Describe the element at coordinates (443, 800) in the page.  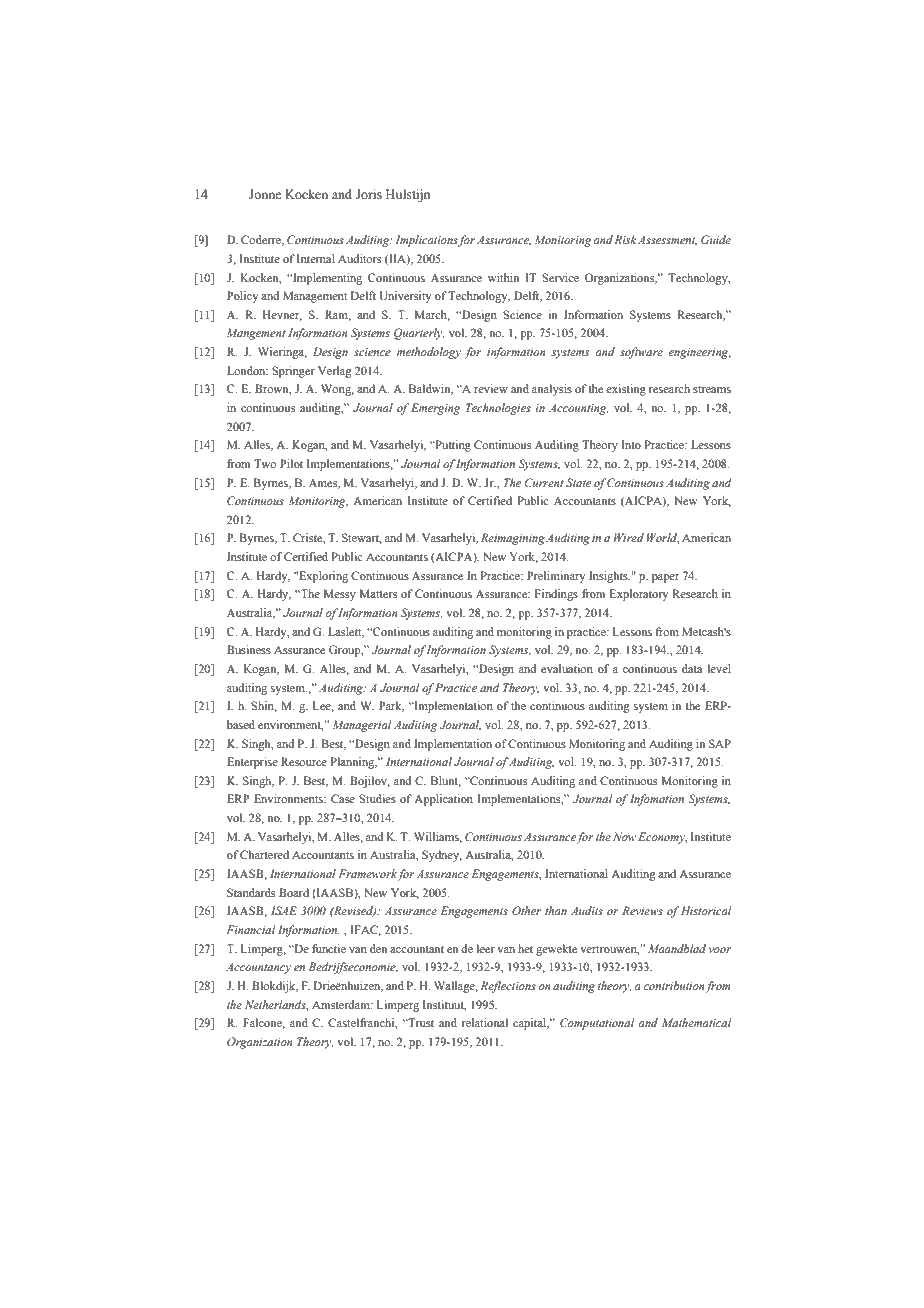
I see `Application` at that location.
